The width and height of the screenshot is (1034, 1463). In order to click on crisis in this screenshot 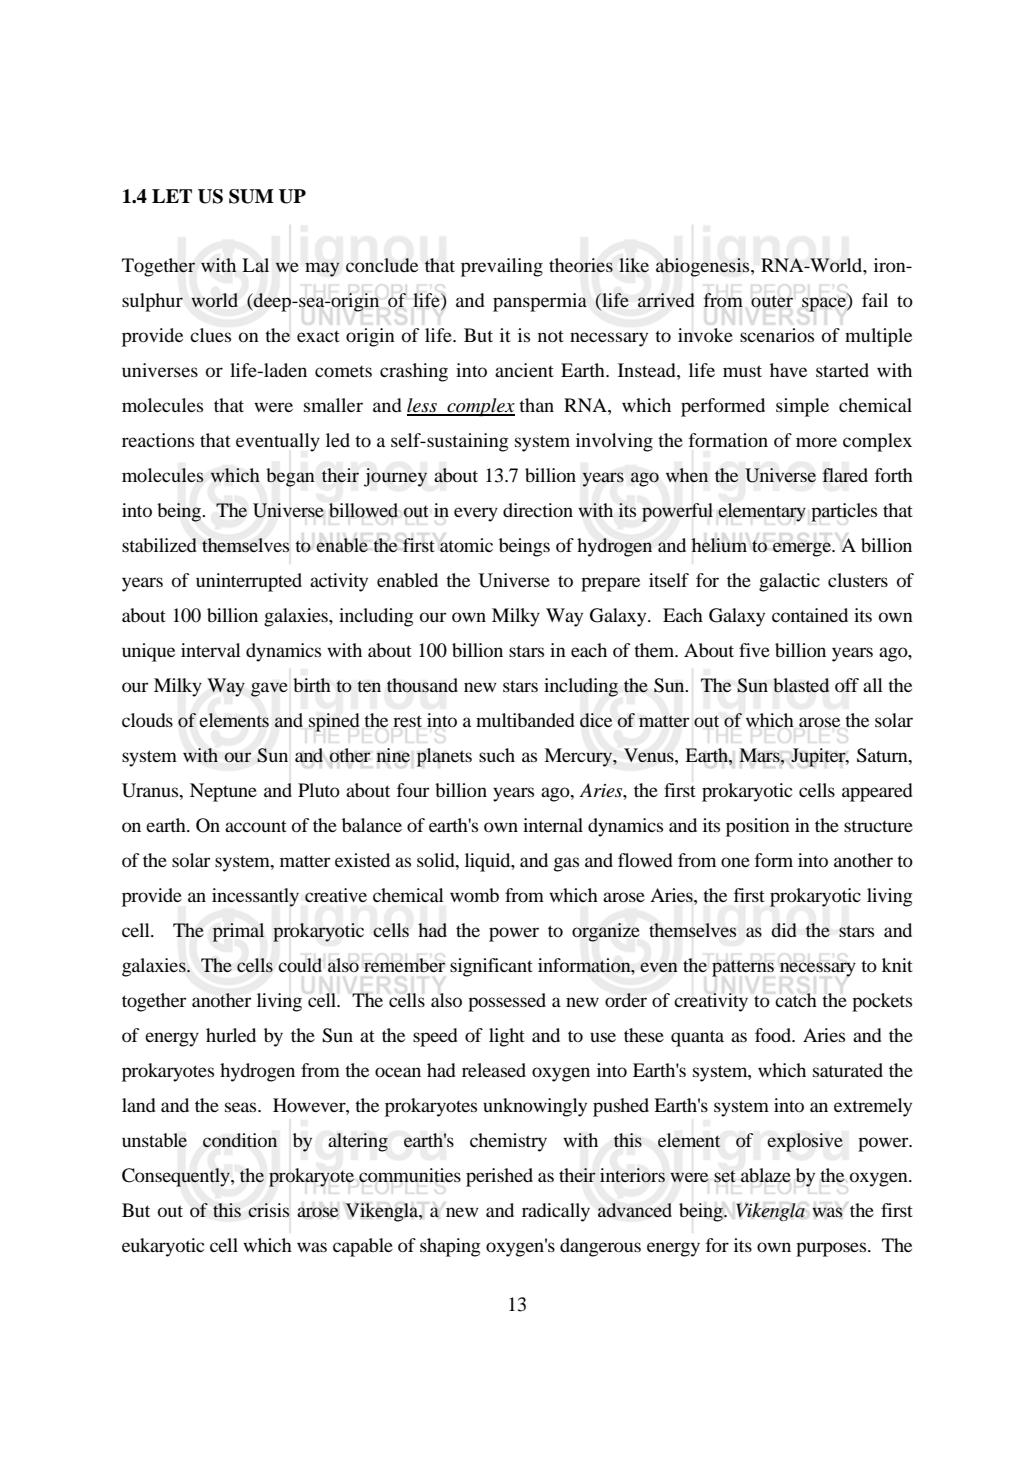, I will do `click(269, 1210)`.
